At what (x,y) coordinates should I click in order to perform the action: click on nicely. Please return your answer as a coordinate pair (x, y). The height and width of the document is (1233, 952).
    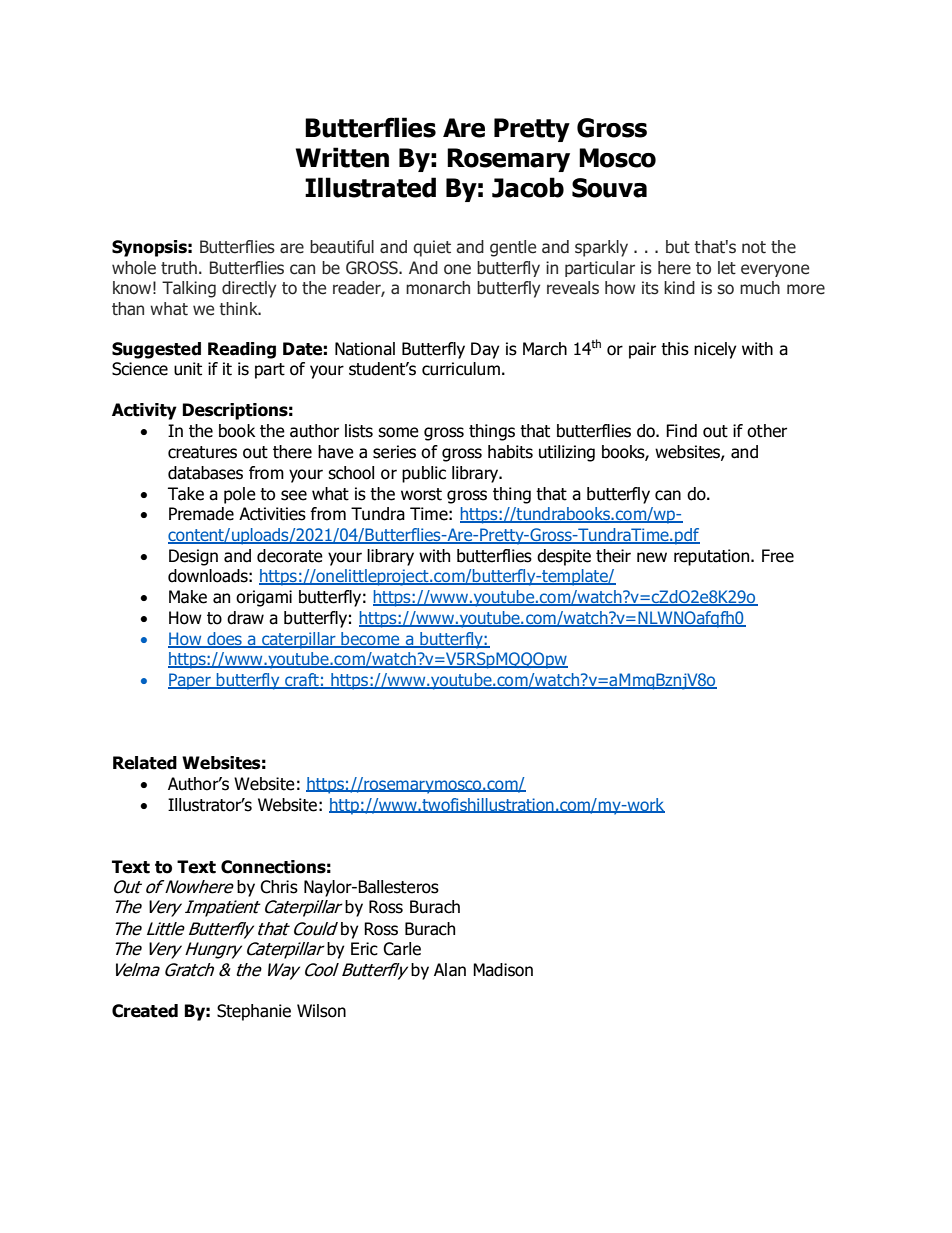
    Looking at the image, I should click on (715, 350).
